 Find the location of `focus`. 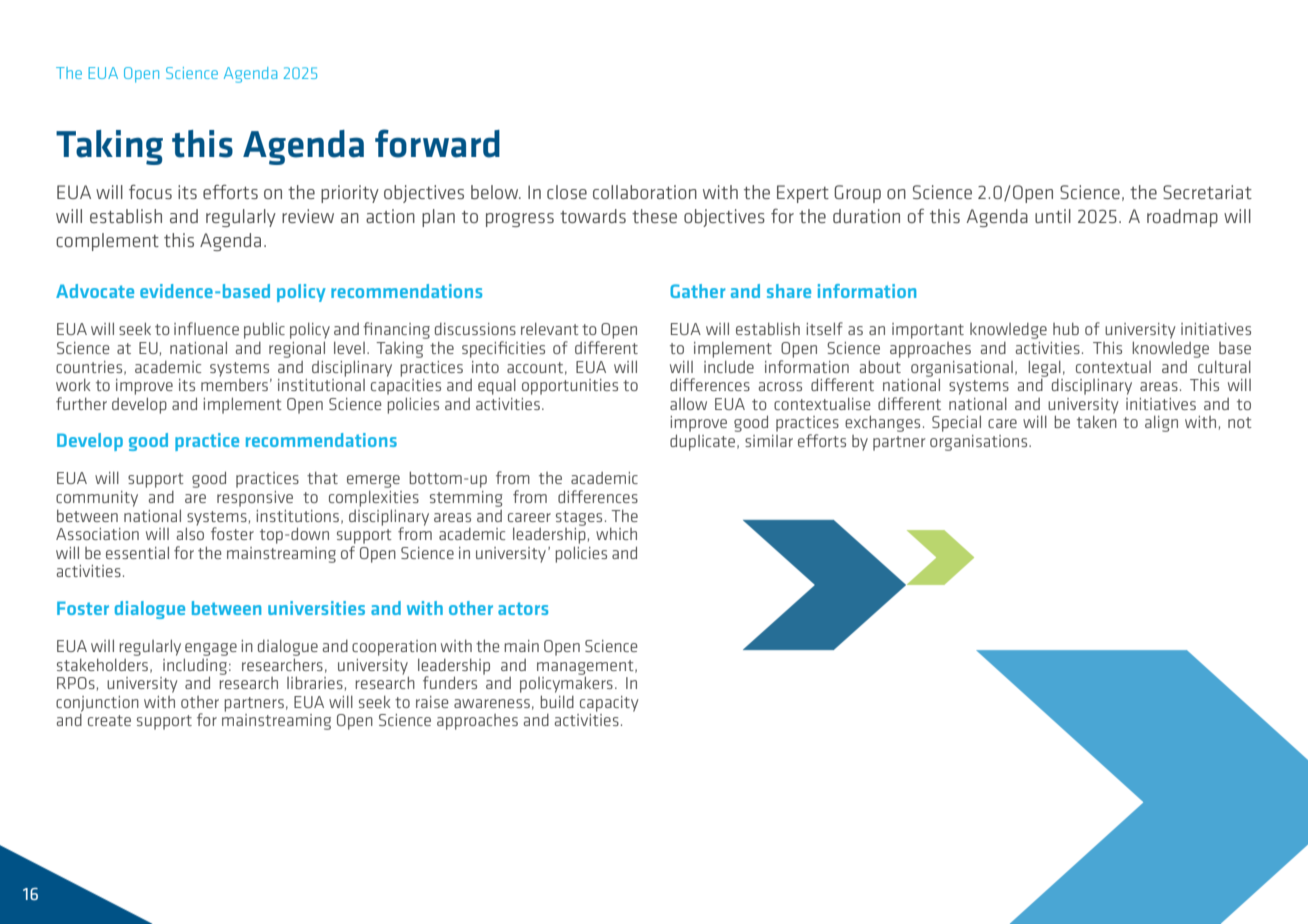

focus is located at coordinates (150, 192).
